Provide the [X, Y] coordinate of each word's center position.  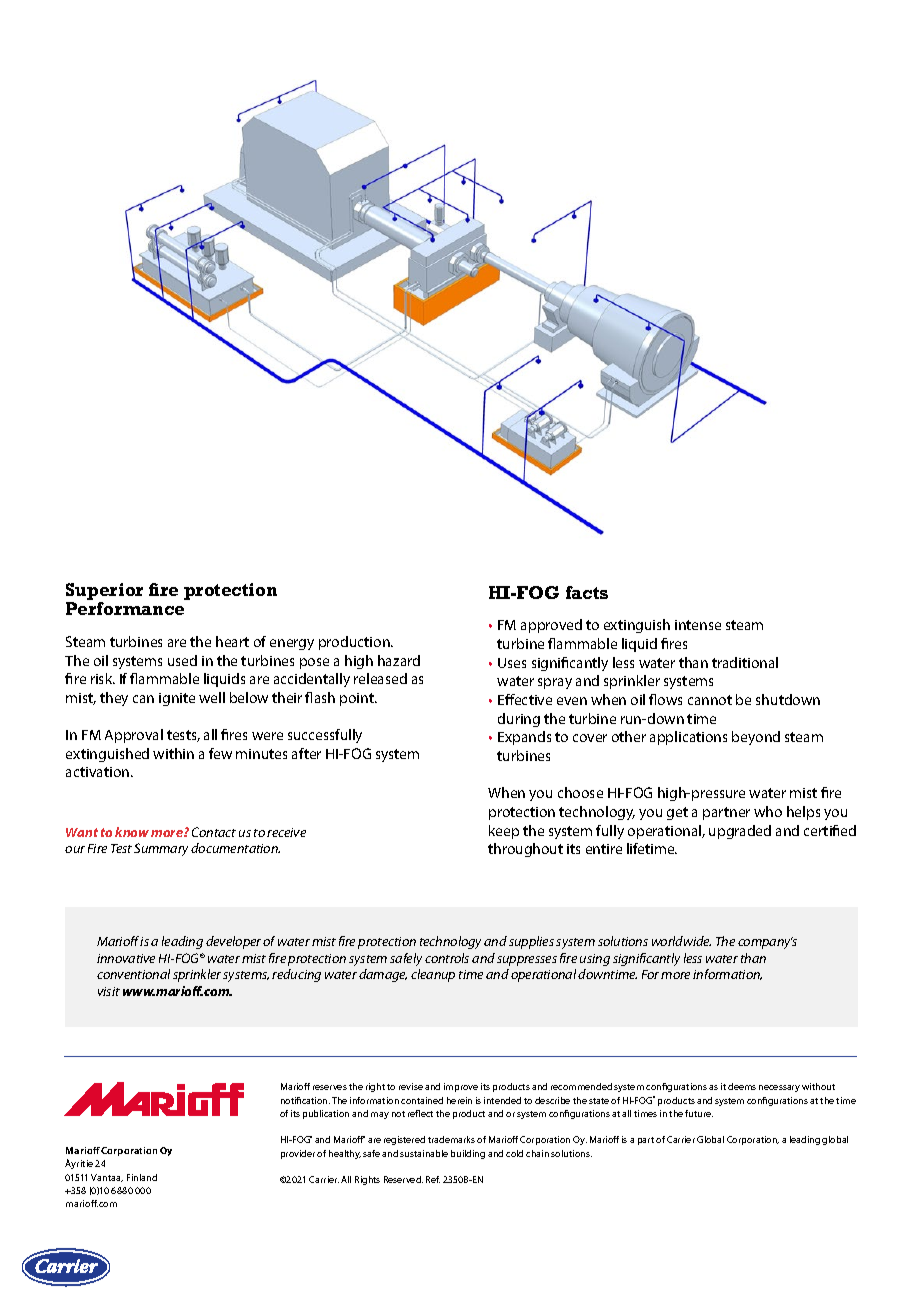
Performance [125, 608]
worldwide [681, 941]
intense [698, 625]
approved [551, 626]
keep [504, 832]
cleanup [433, 975]
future [699, 1113]
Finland [142, 1177]
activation [99, 772]
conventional [133, 974]
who [768, 811]
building [468, 1154]
